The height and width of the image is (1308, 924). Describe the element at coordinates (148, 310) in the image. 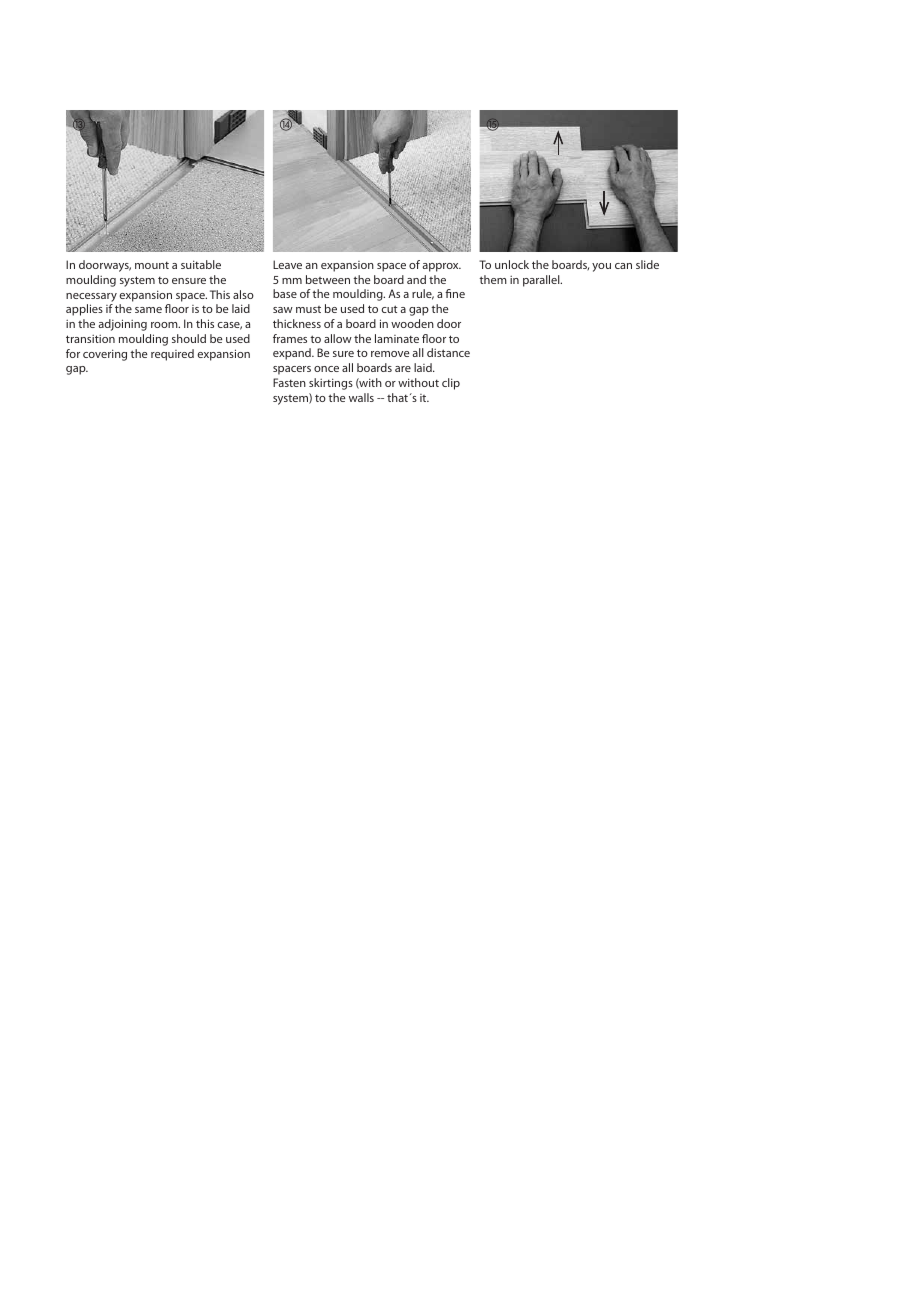

I see `same` at that location.
